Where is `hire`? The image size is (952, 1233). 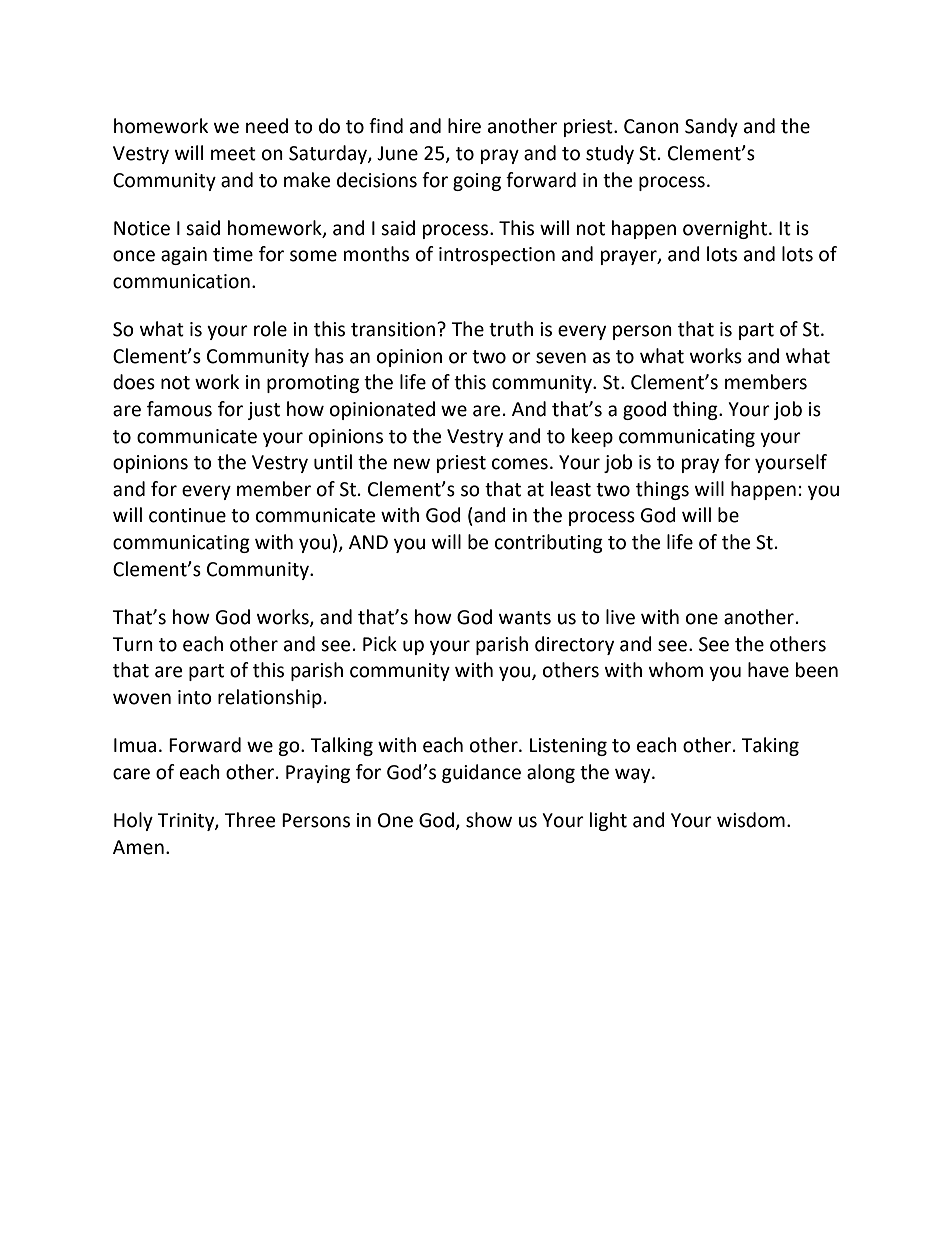
hire is located at coordinates (464, 126).
